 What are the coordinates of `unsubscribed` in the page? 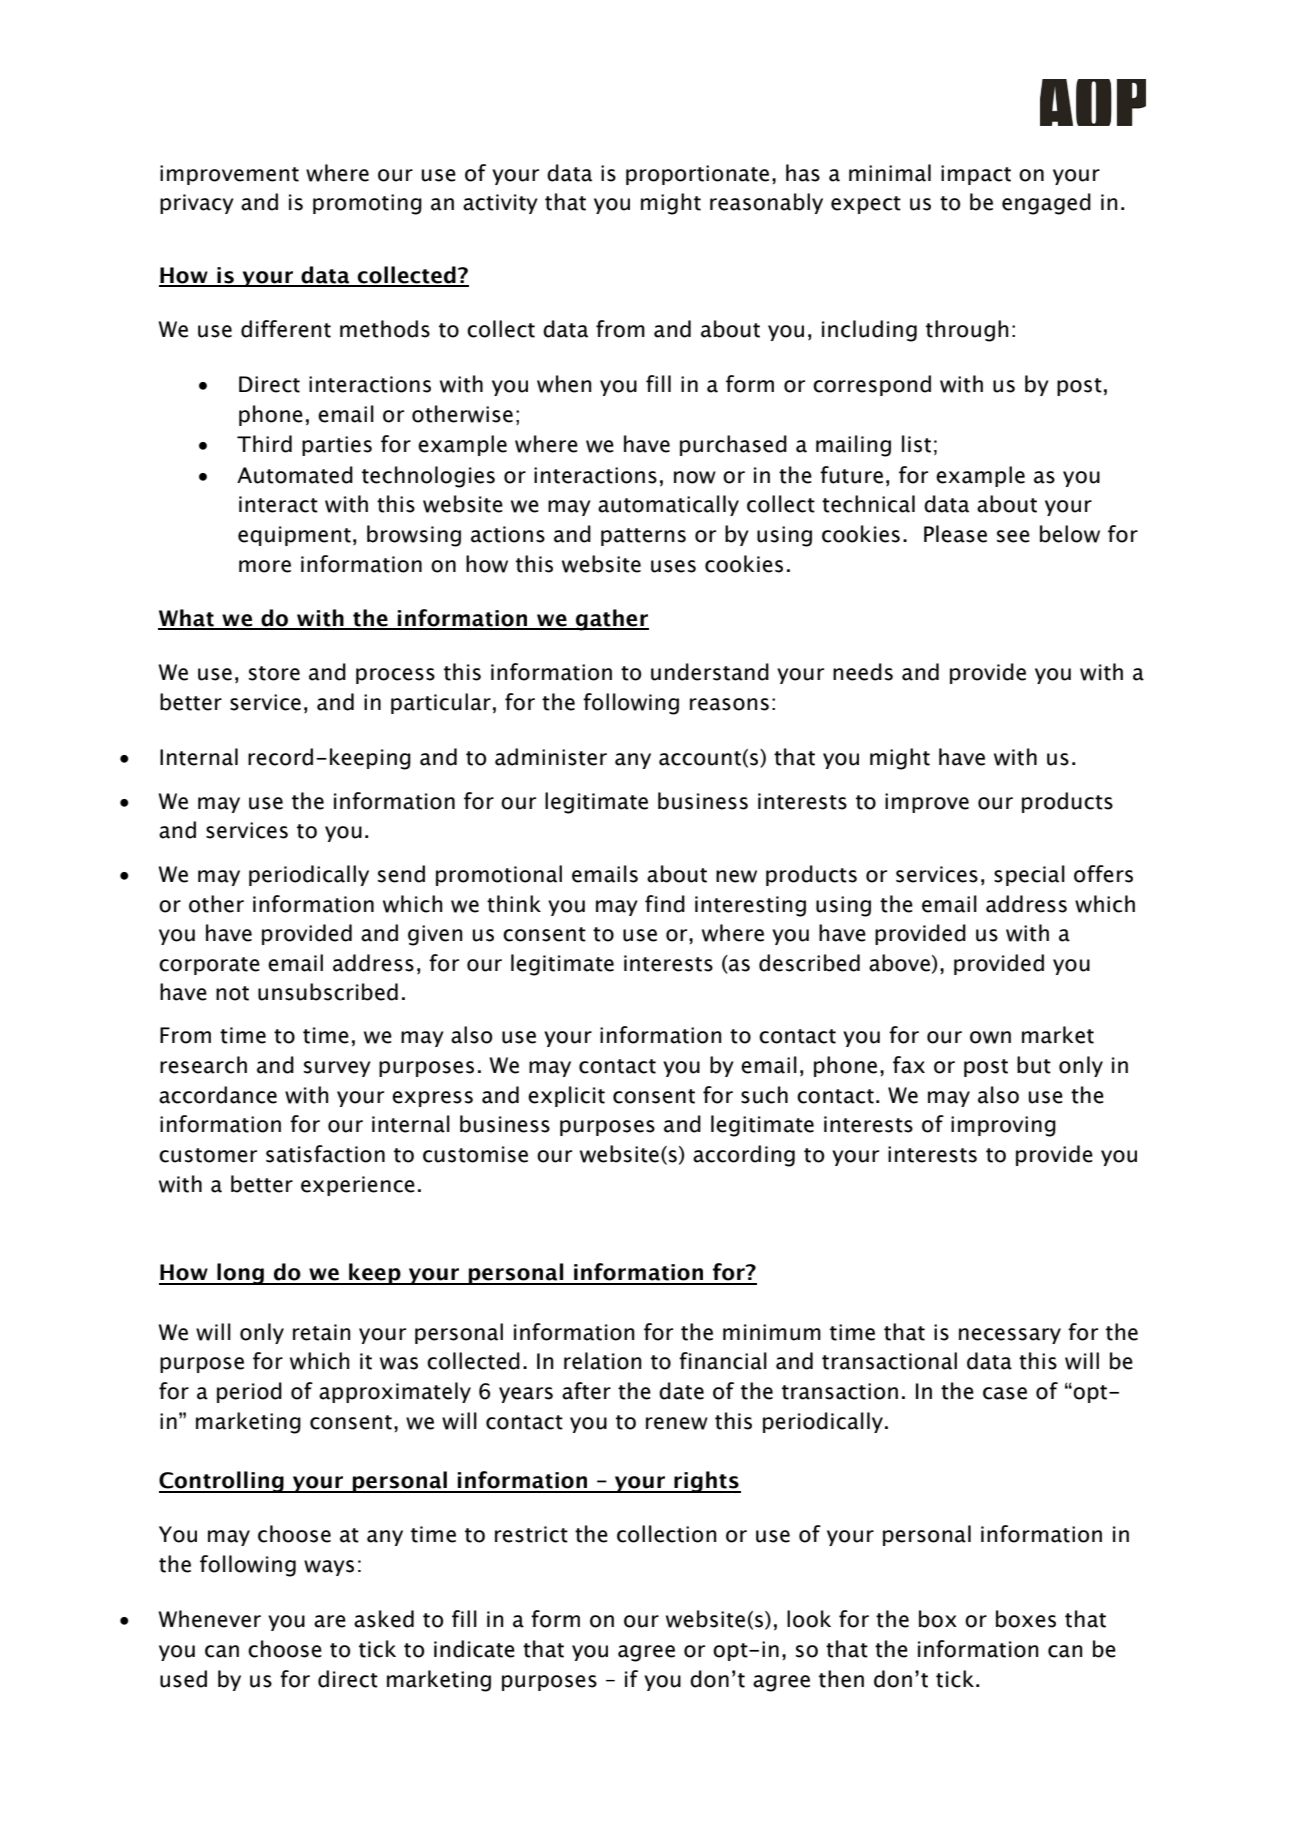 It's located at (328, 992).
